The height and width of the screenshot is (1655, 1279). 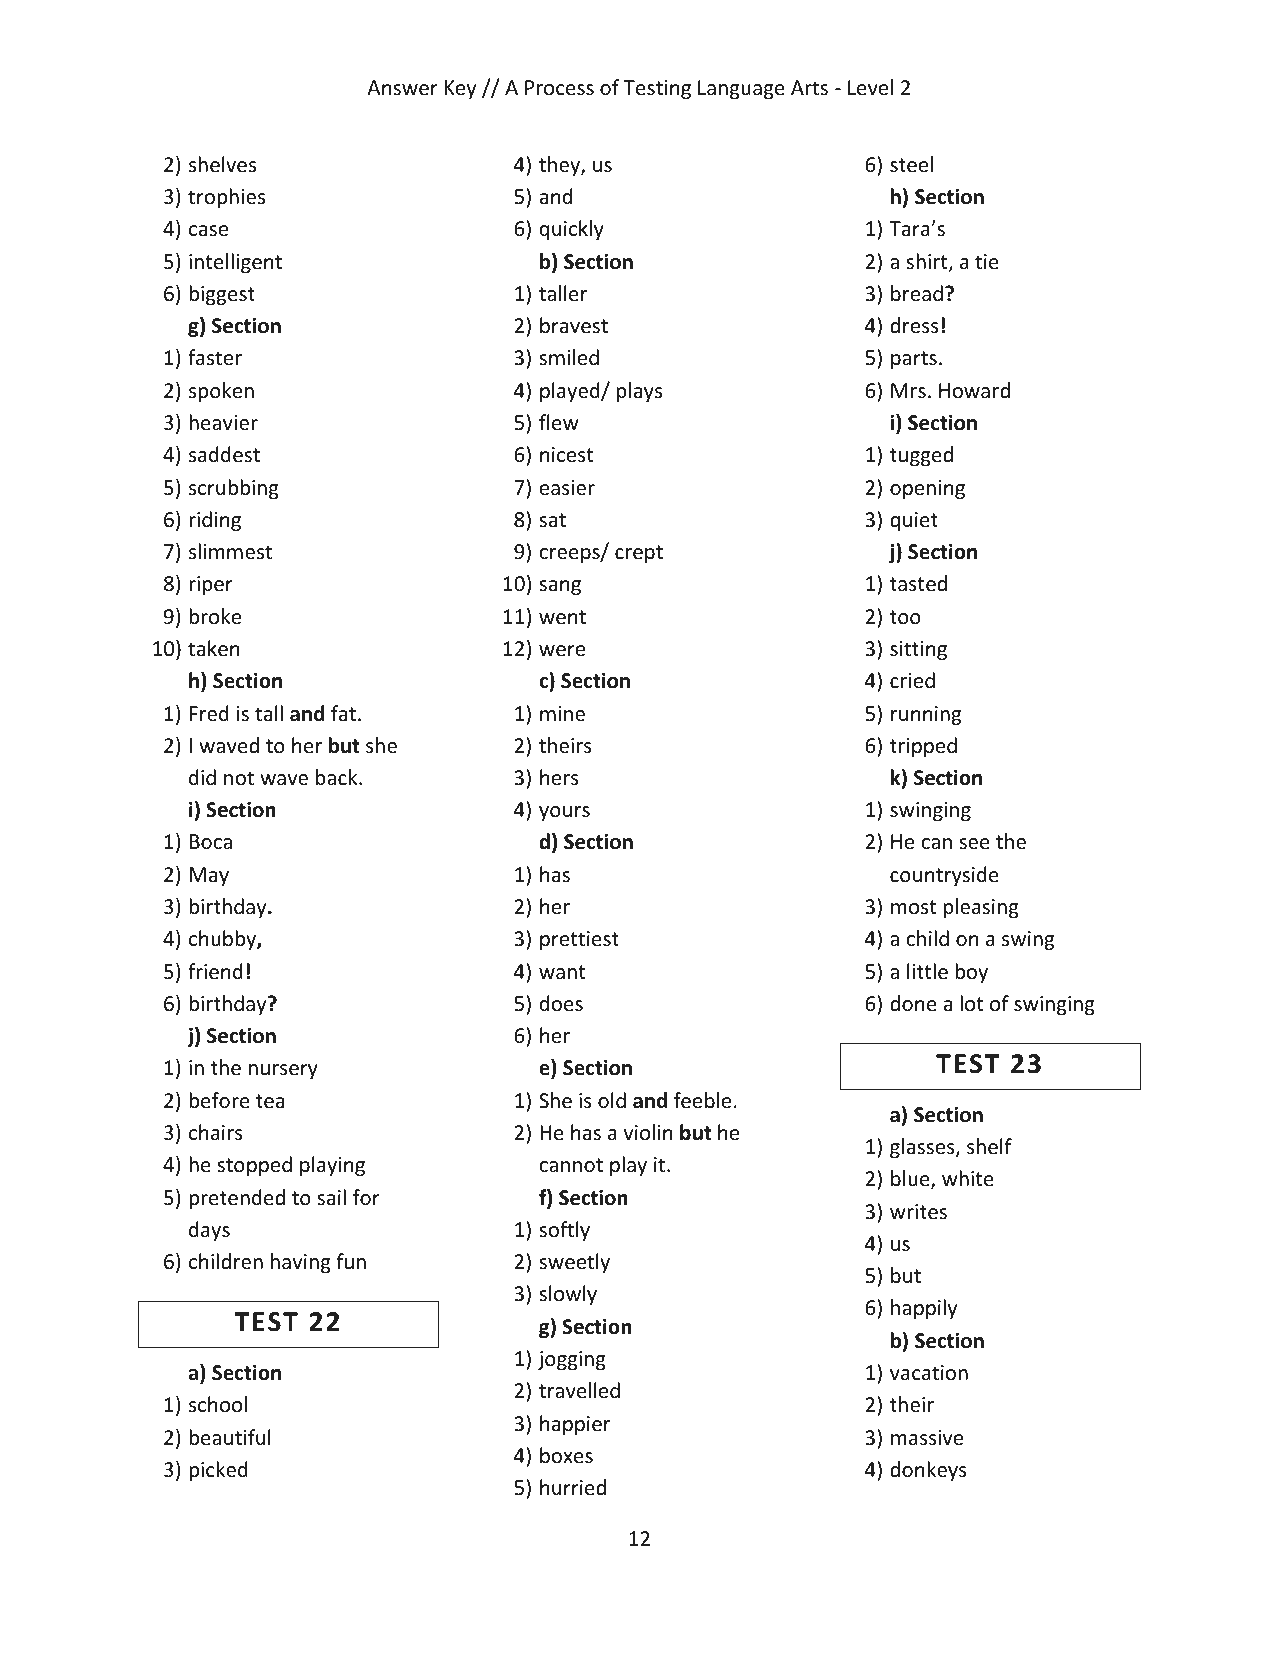 I want to click on hers, so click(x=559, y=777).
